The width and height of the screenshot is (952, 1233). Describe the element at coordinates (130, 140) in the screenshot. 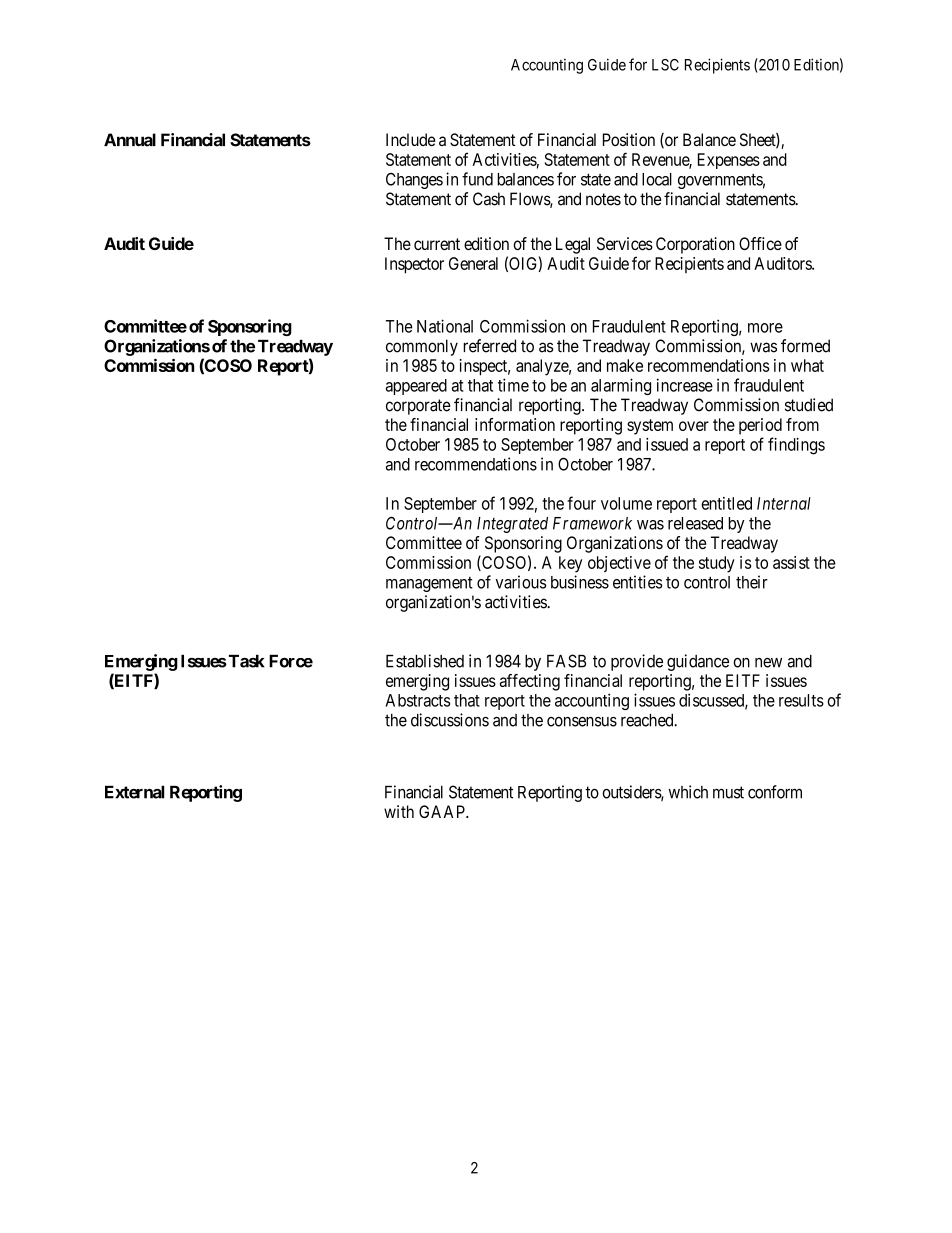

I see `Annual` at that location.
